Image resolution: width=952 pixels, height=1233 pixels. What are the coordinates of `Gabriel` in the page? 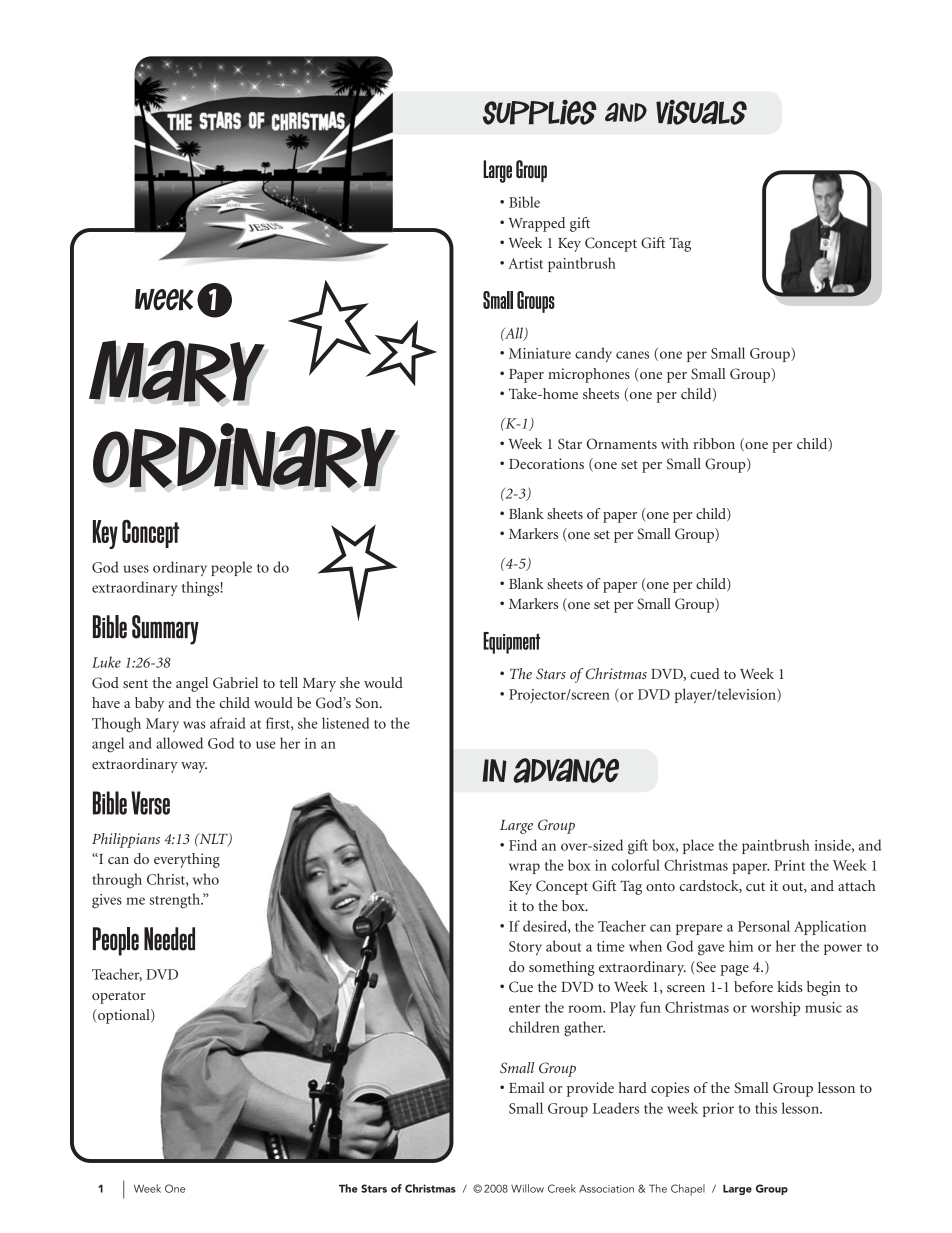 It's located at (235, 683).
